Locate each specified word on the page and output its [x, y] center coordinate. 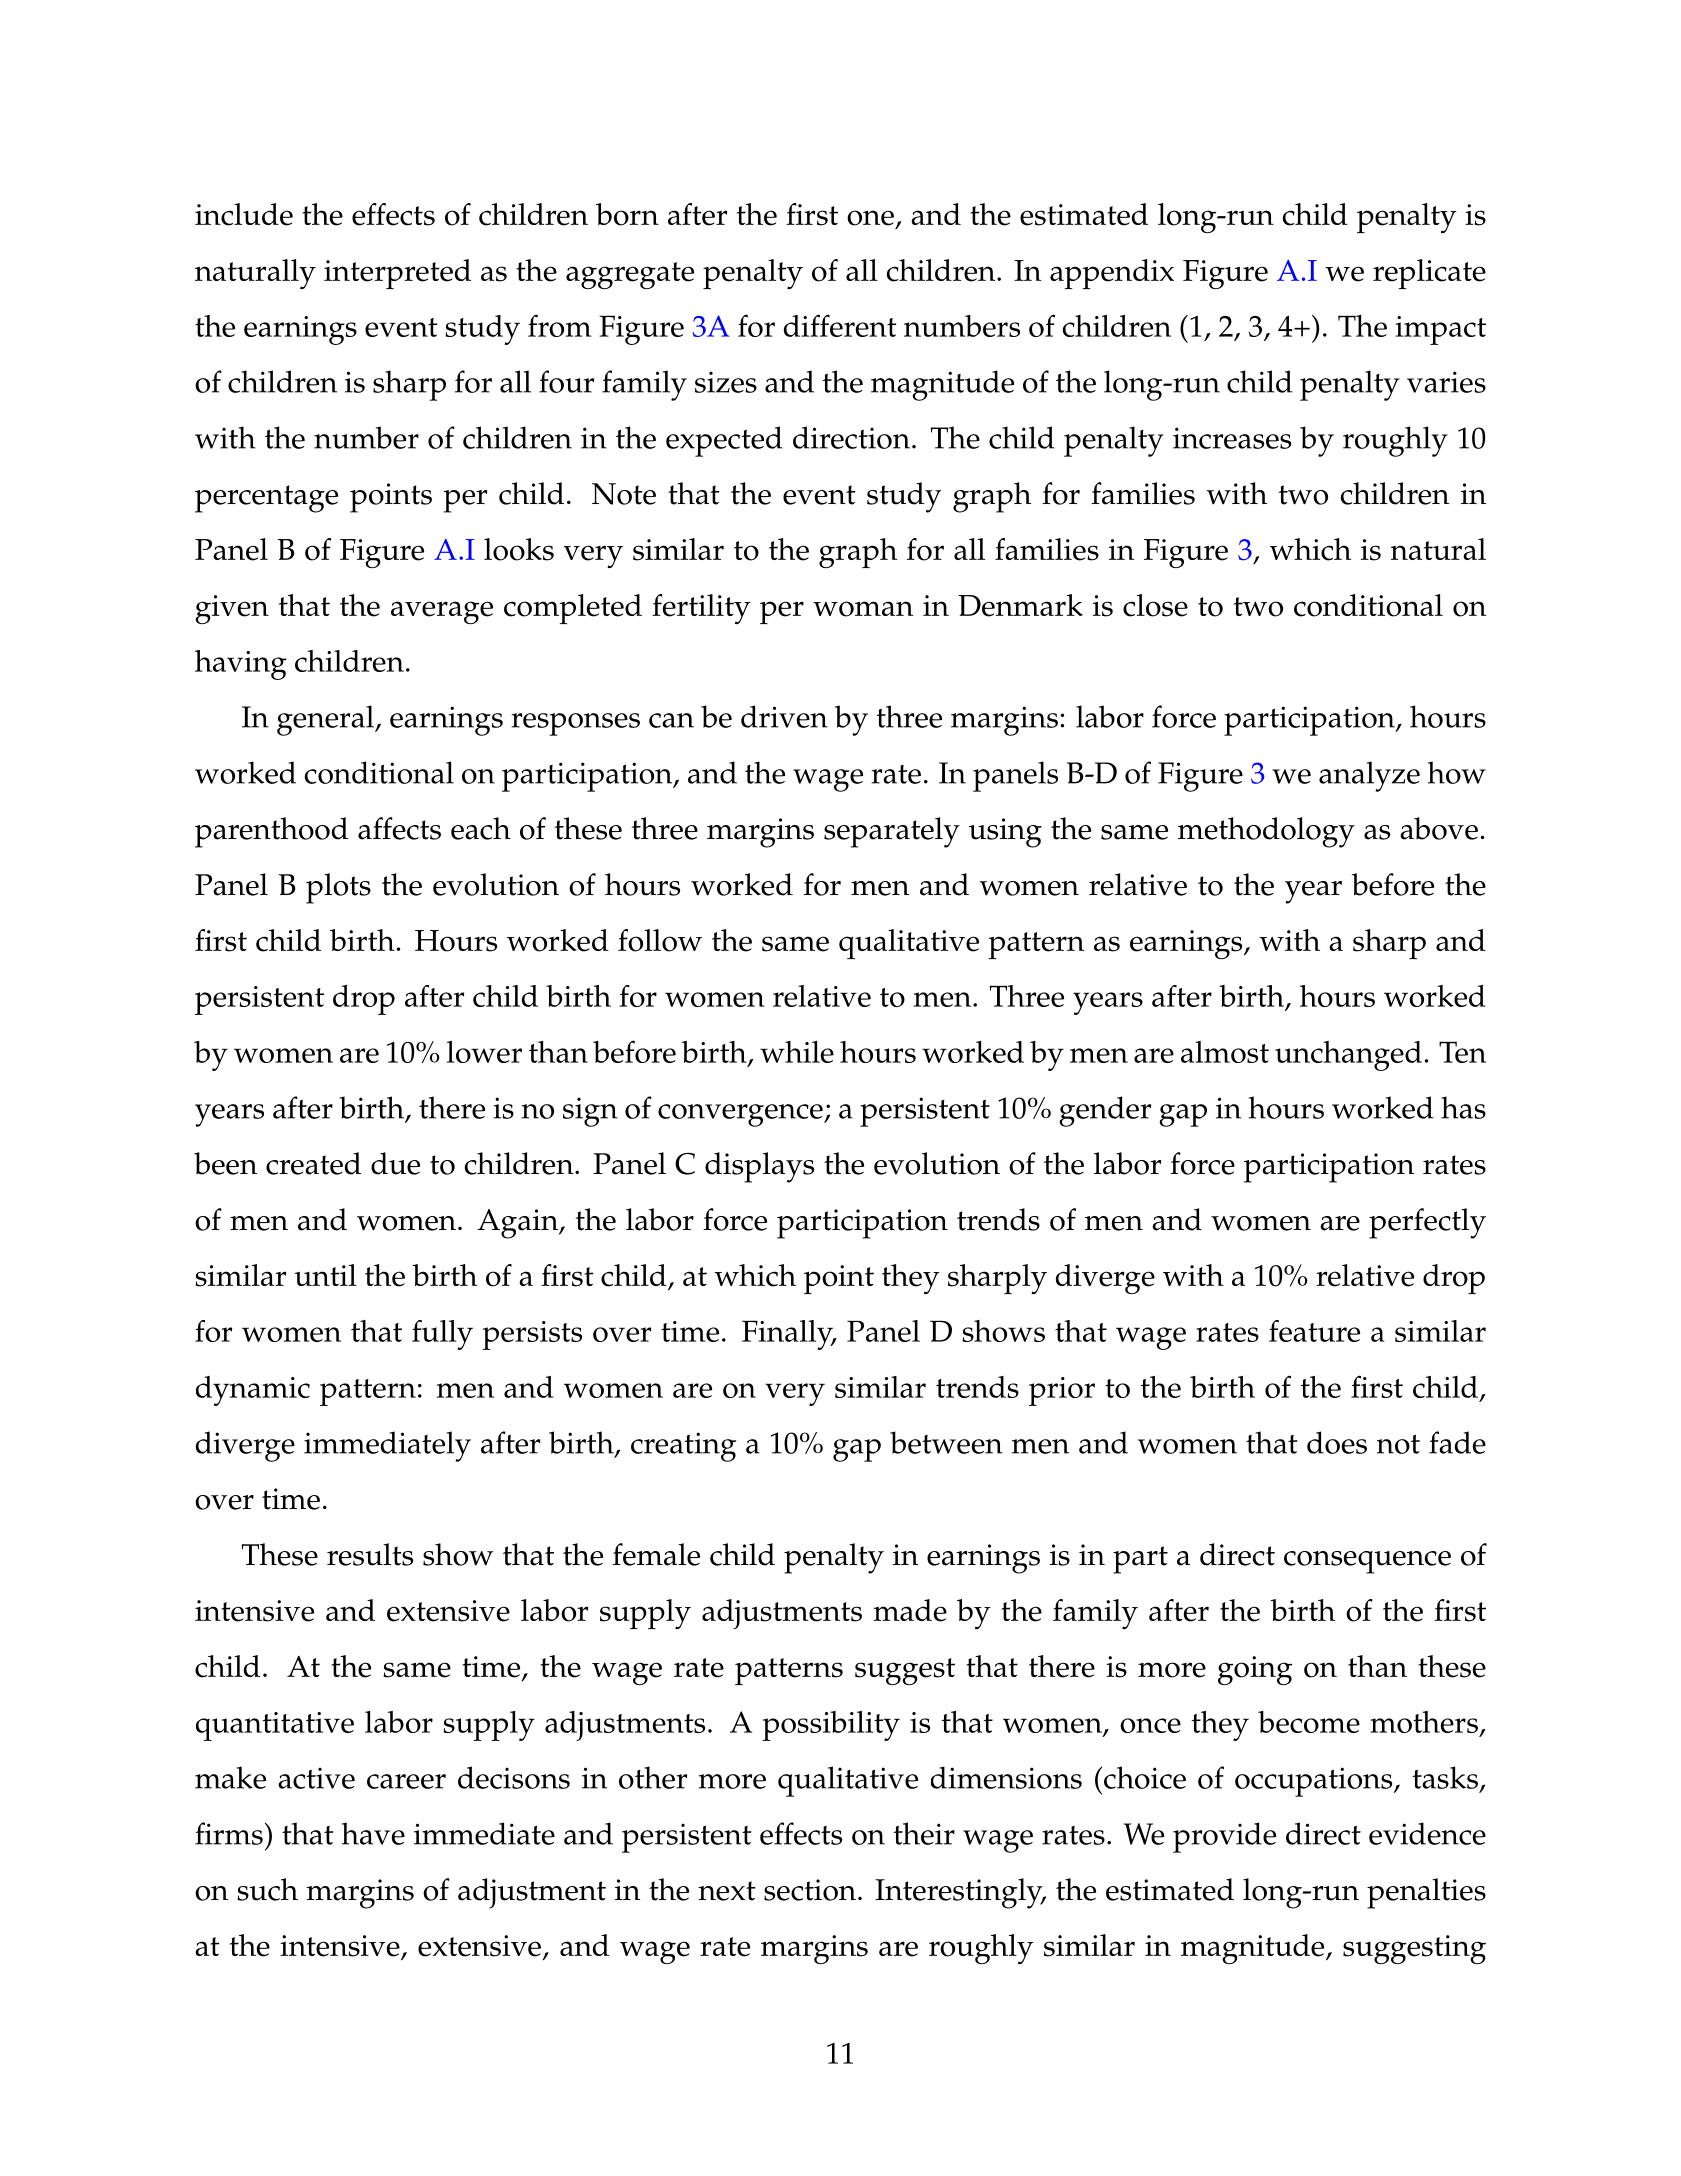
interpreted [397, 274]
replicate [1429, 274]
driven [784, 716]
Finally [788, 1335]
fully [442, 1335]
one [870, 218]
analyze [1369, 776]
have [373, 1833]
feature [1314, 1331]
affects [399, 828]
